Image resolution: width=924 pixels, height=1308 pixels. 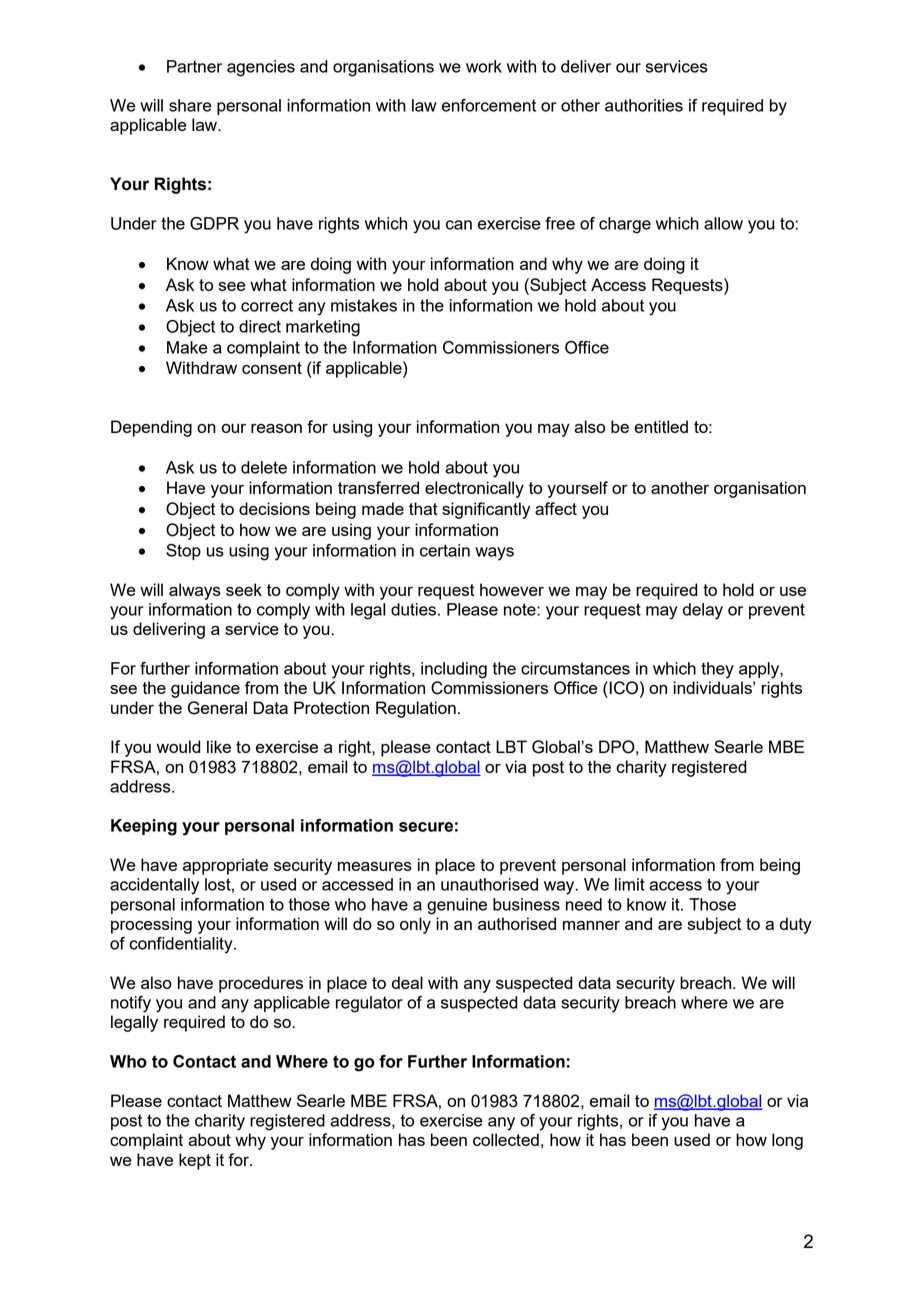 I want to click on duties, so click(x=415, y=609).
